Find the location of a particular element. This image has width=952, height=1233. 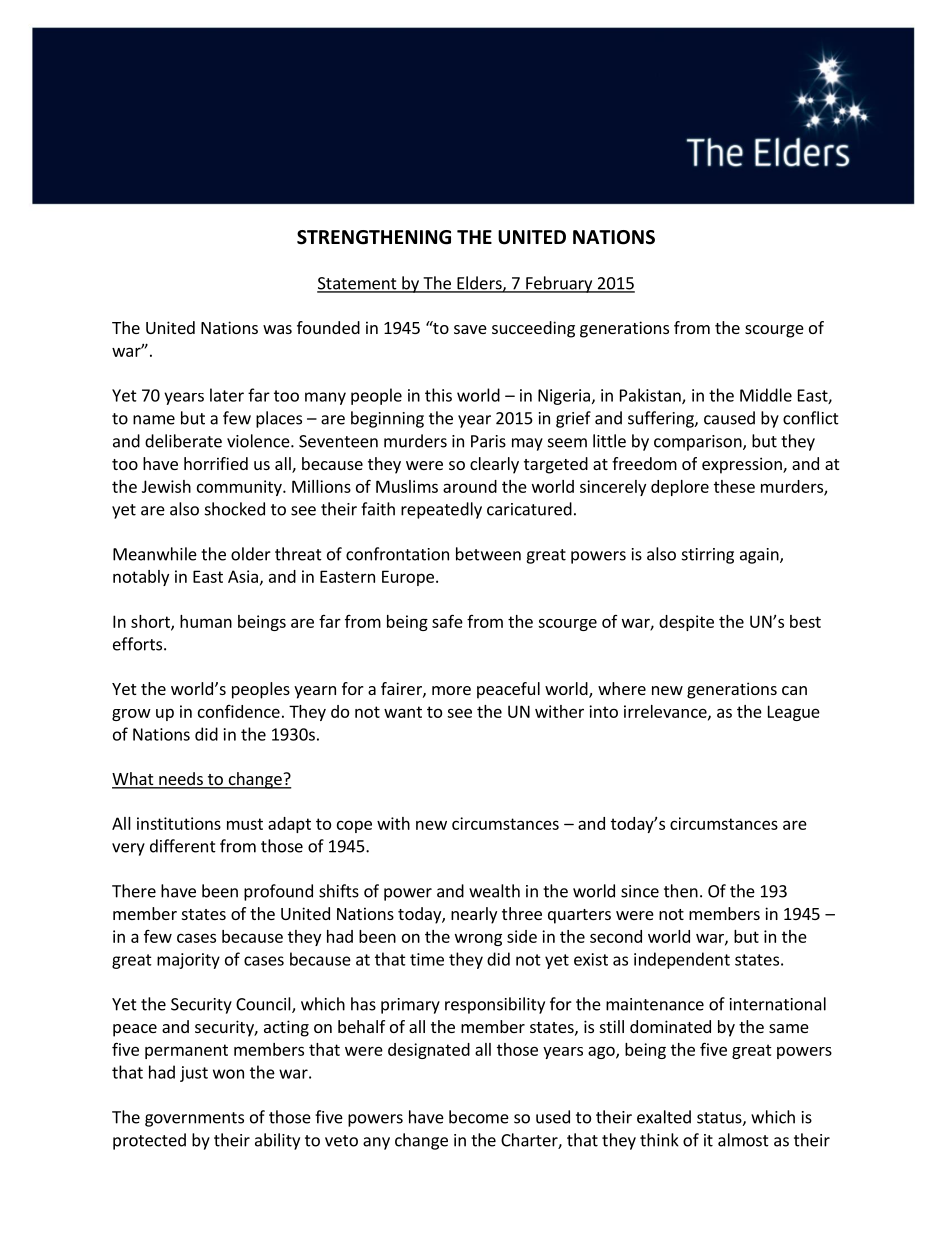

save is located at coordinates (470, 329).
